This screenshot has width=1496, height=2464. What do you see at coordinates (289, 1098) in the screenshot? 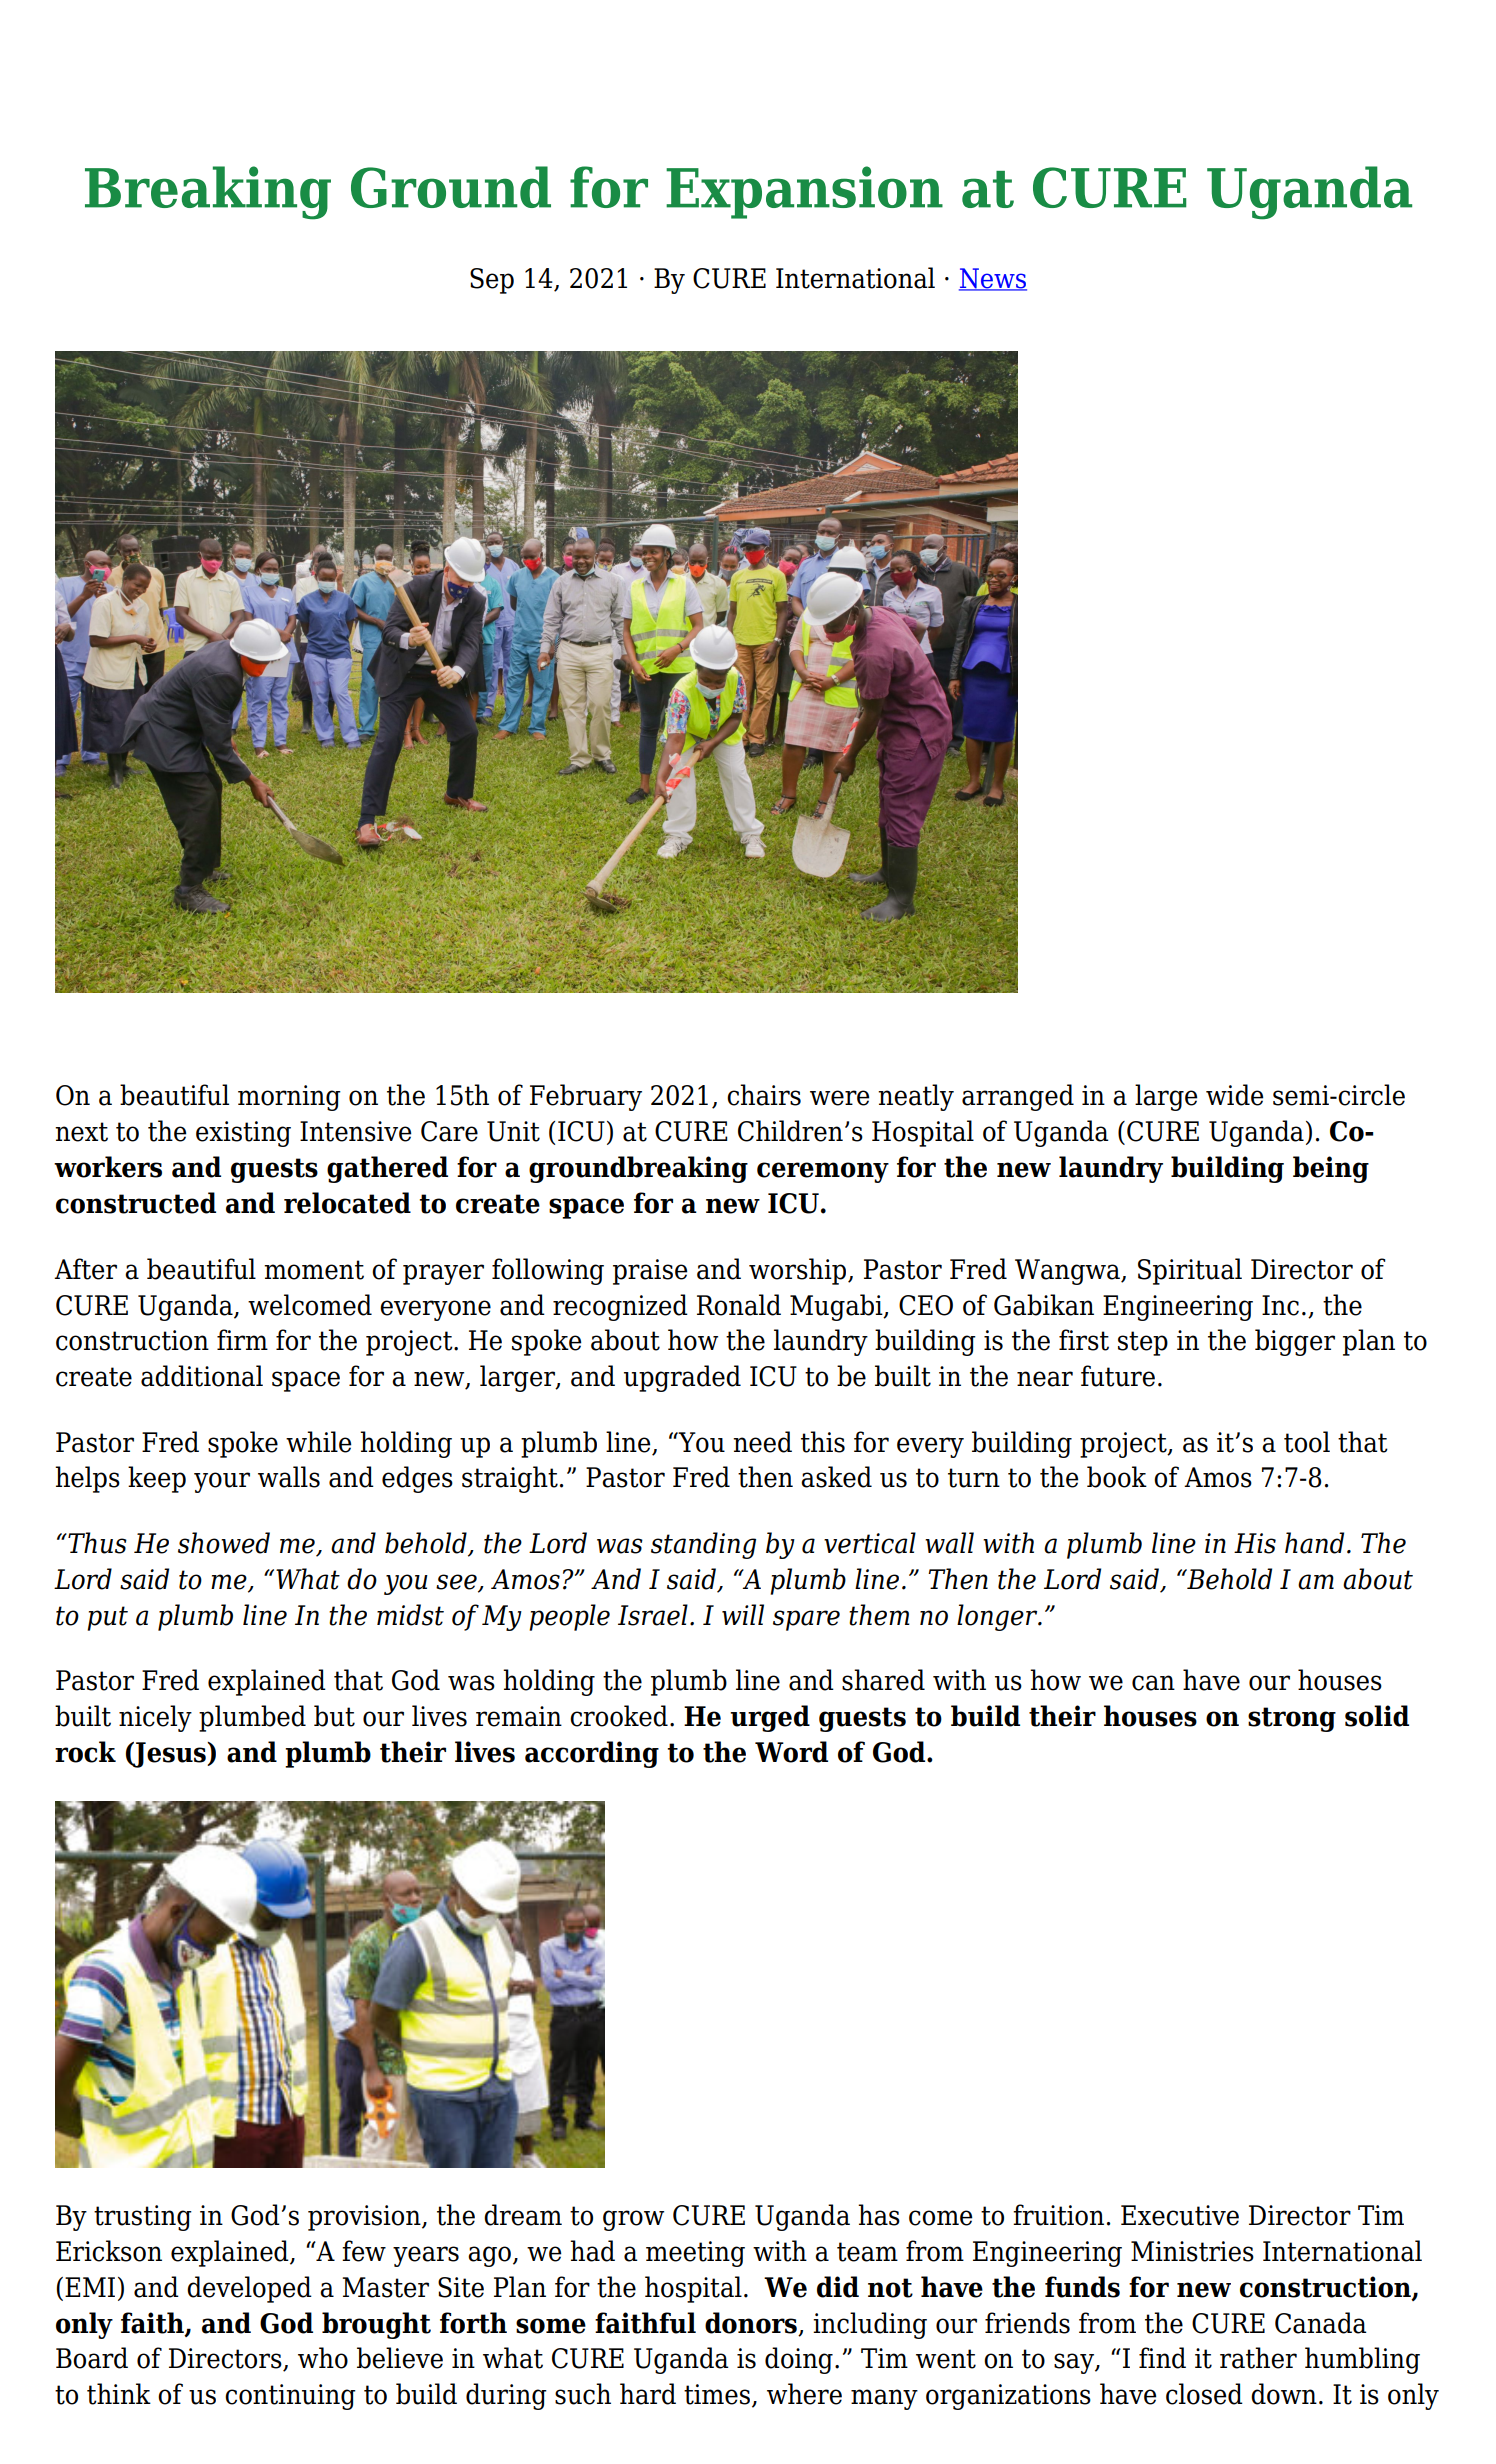
I see `morning` at bounding box center [289, 1098].
